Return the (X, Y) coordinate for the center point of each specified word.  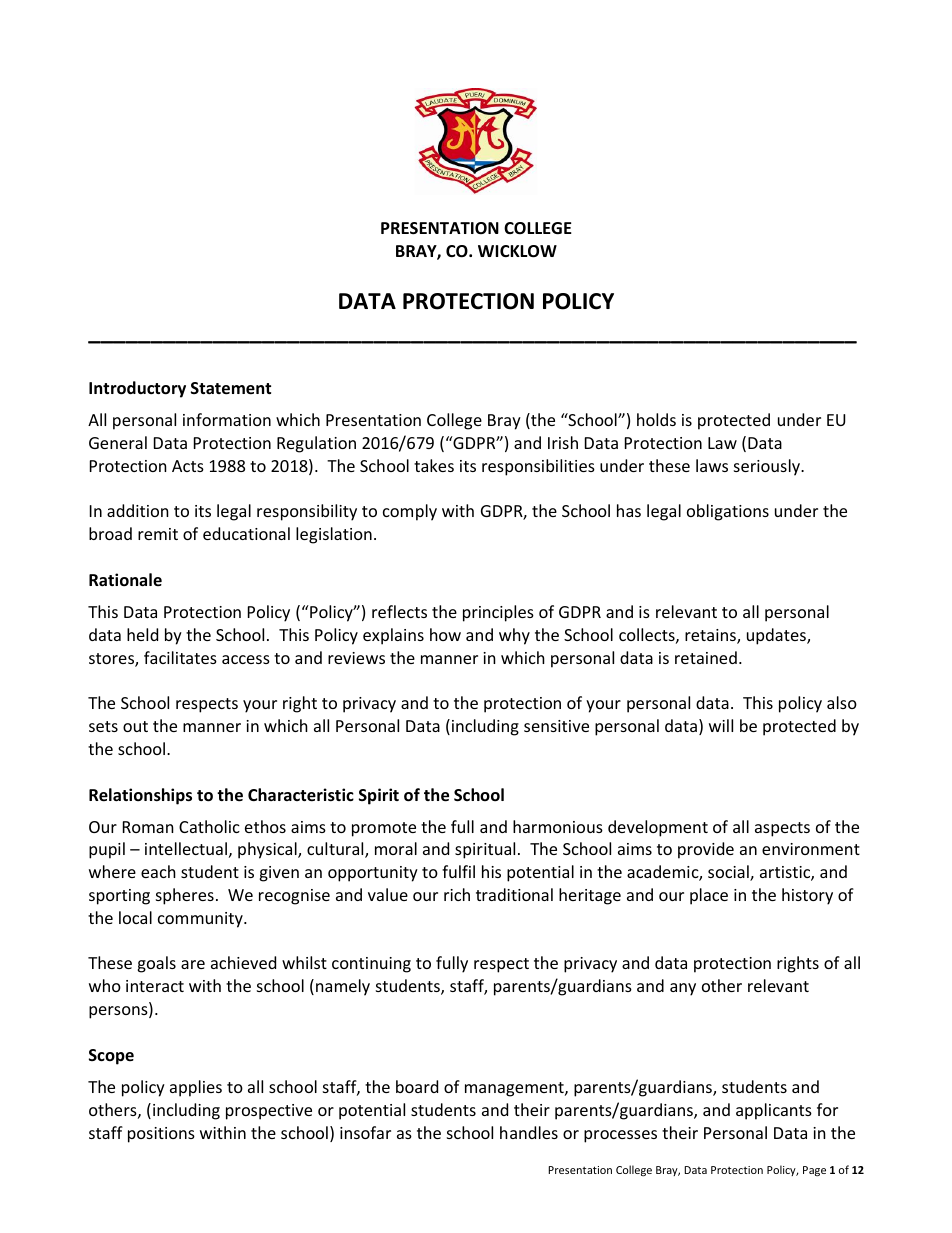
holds (656, 419)
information (227, 419)
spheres (185, 896)
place (709, 896)
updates (777, 636)
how (445, 634)
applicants (774, 1111)
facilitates (180, 657)
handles (529, 1132)
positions (161, 1135)
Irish (563, 442)
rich (457, 894)
